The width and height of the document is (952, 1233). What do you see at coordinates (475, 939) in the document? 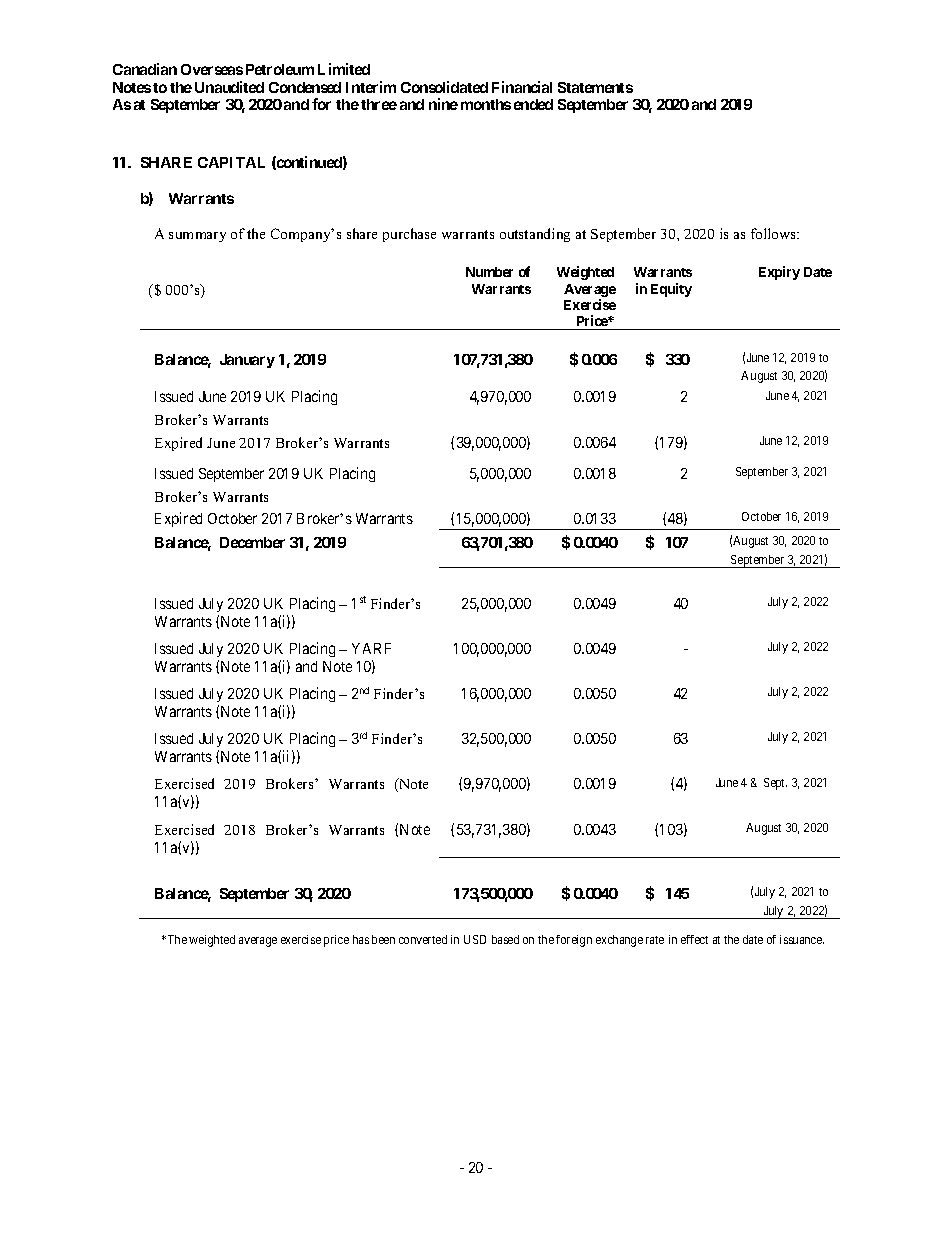
I see `USD` at bounding box center [475, 939].
